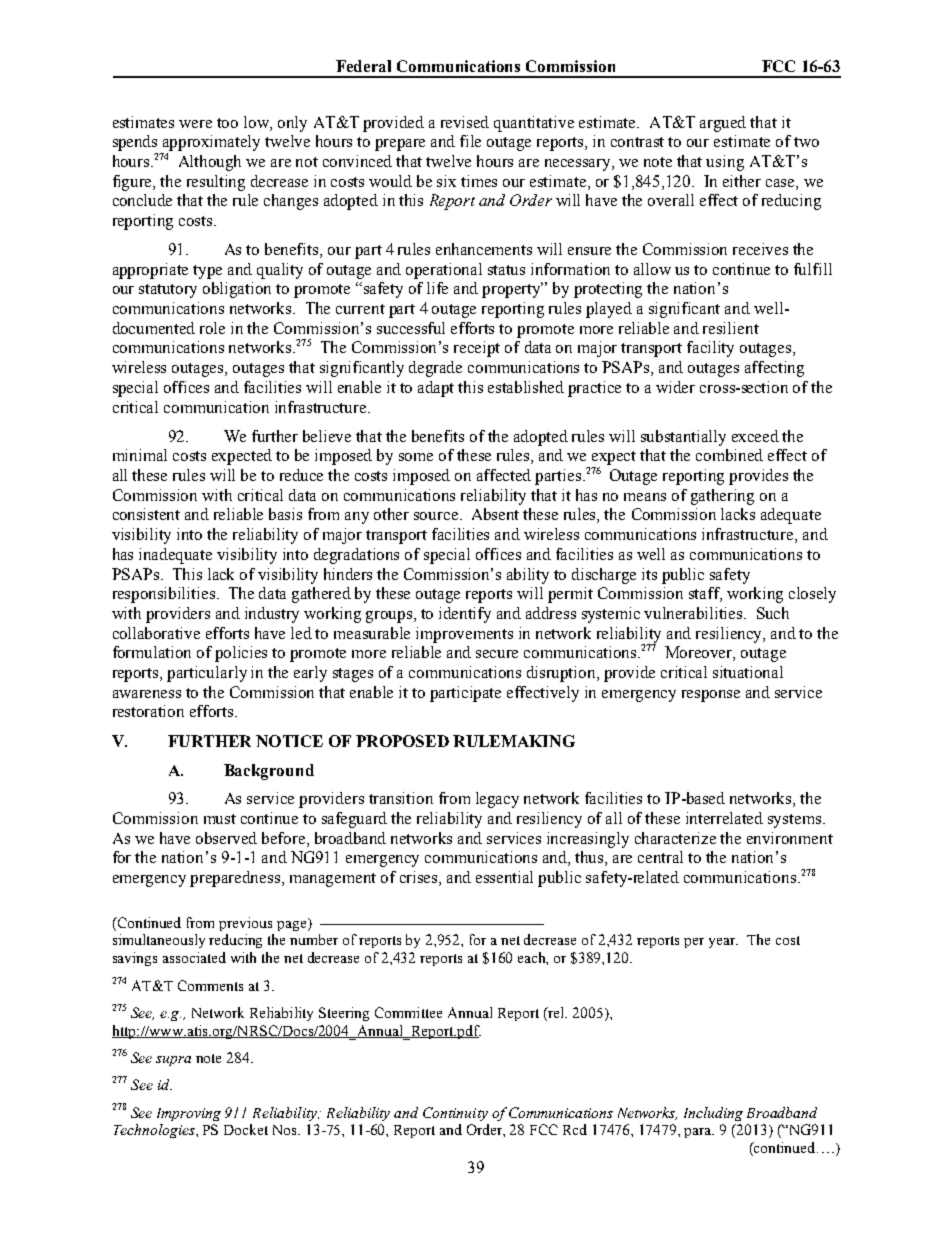  I want to click on responsibilities, so click(165, 595).
